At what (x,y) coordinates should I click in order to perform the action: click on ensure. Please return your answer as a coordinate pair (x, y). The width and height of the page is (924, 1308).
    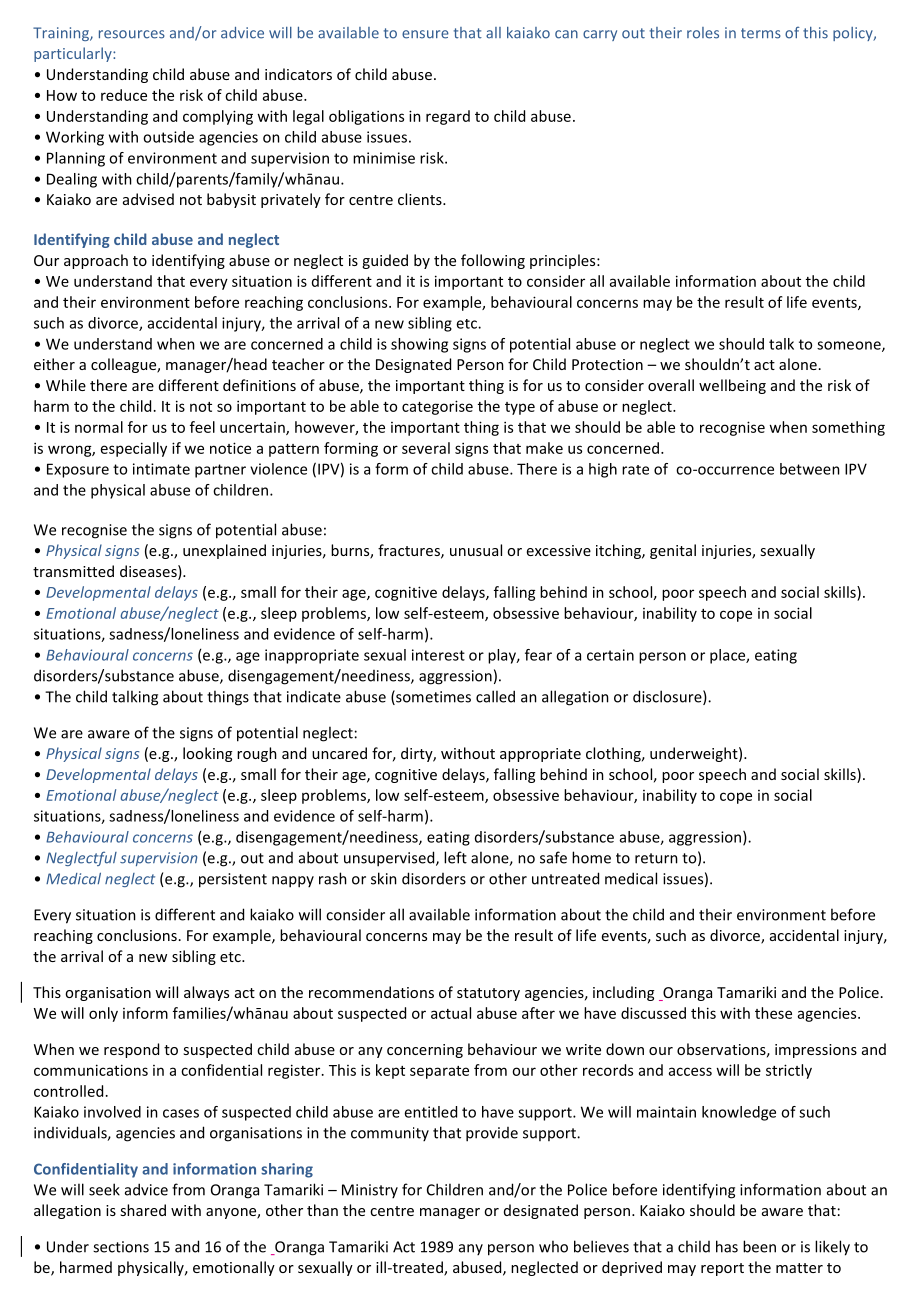
    Looking at the image, I should click on (425, 34).
